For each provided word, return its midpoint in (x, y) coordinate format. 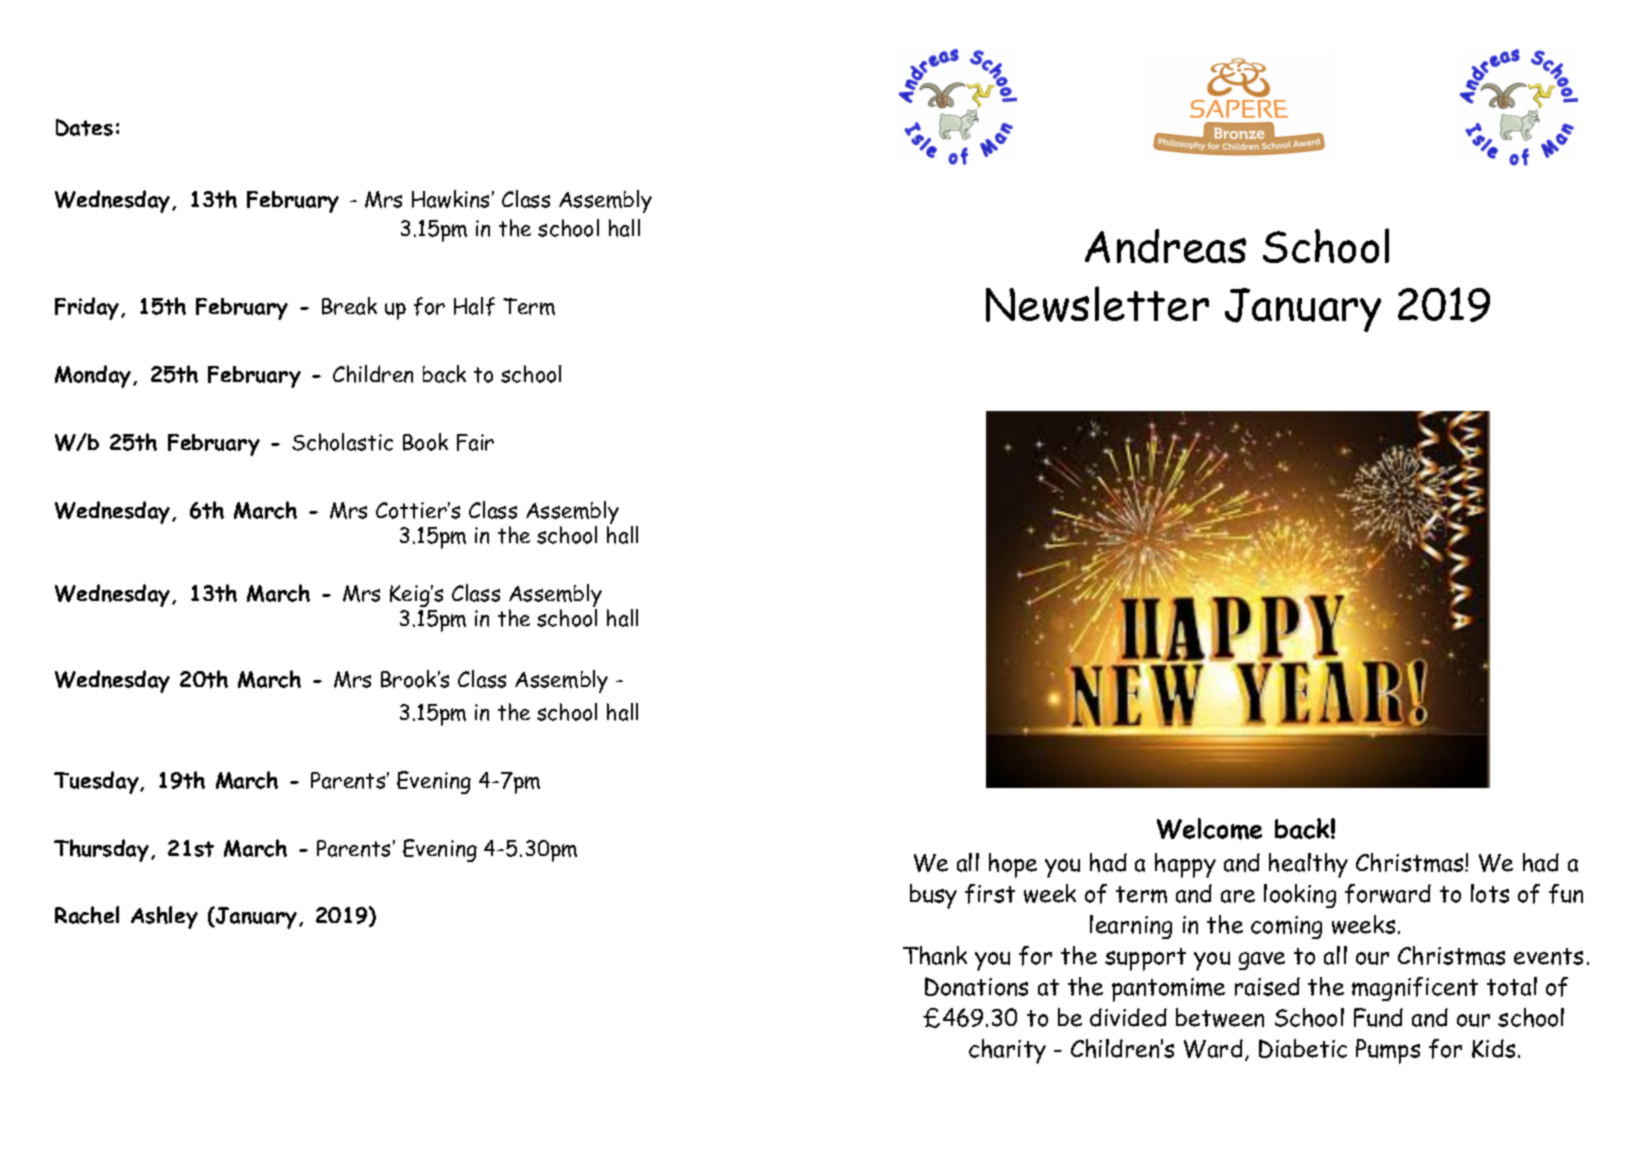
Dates (84, 127)
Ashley (164, 917)
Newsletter (1097, 304)
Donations (976, 986)
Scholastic (342, 442)
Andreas (1165, 246)
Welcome (1209, 829)
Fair (475, 442)
